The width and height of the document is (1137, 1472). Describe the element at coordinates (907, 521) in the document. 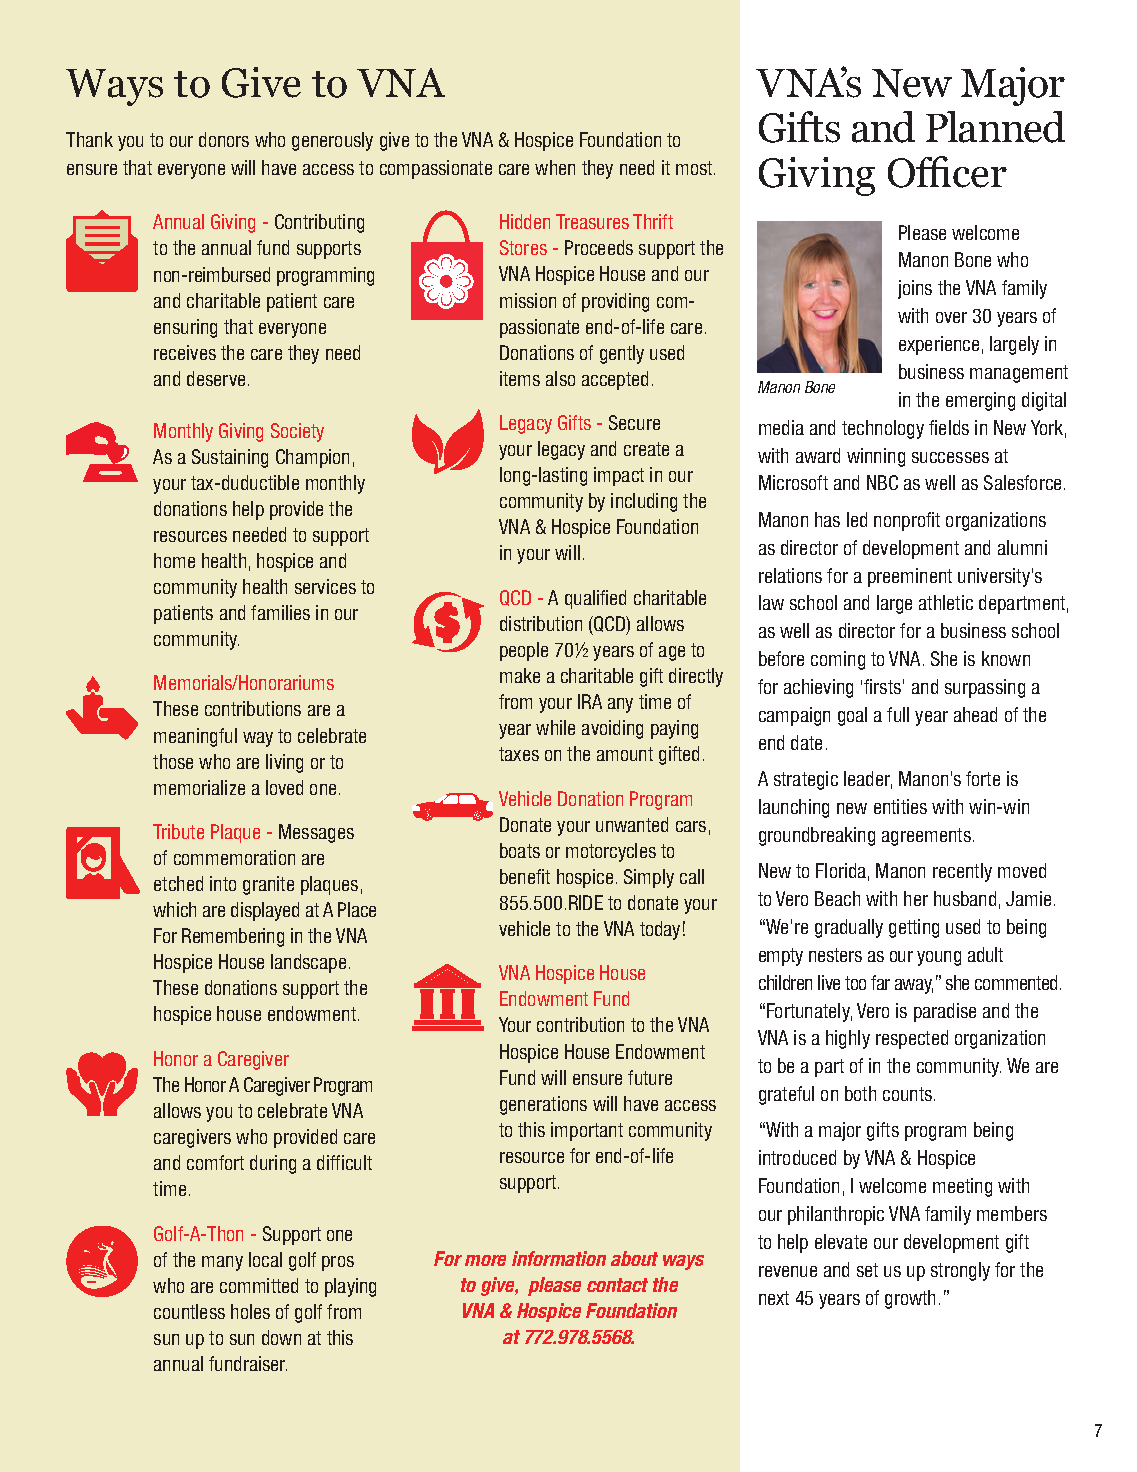

I see `nonprofit` at that location.
